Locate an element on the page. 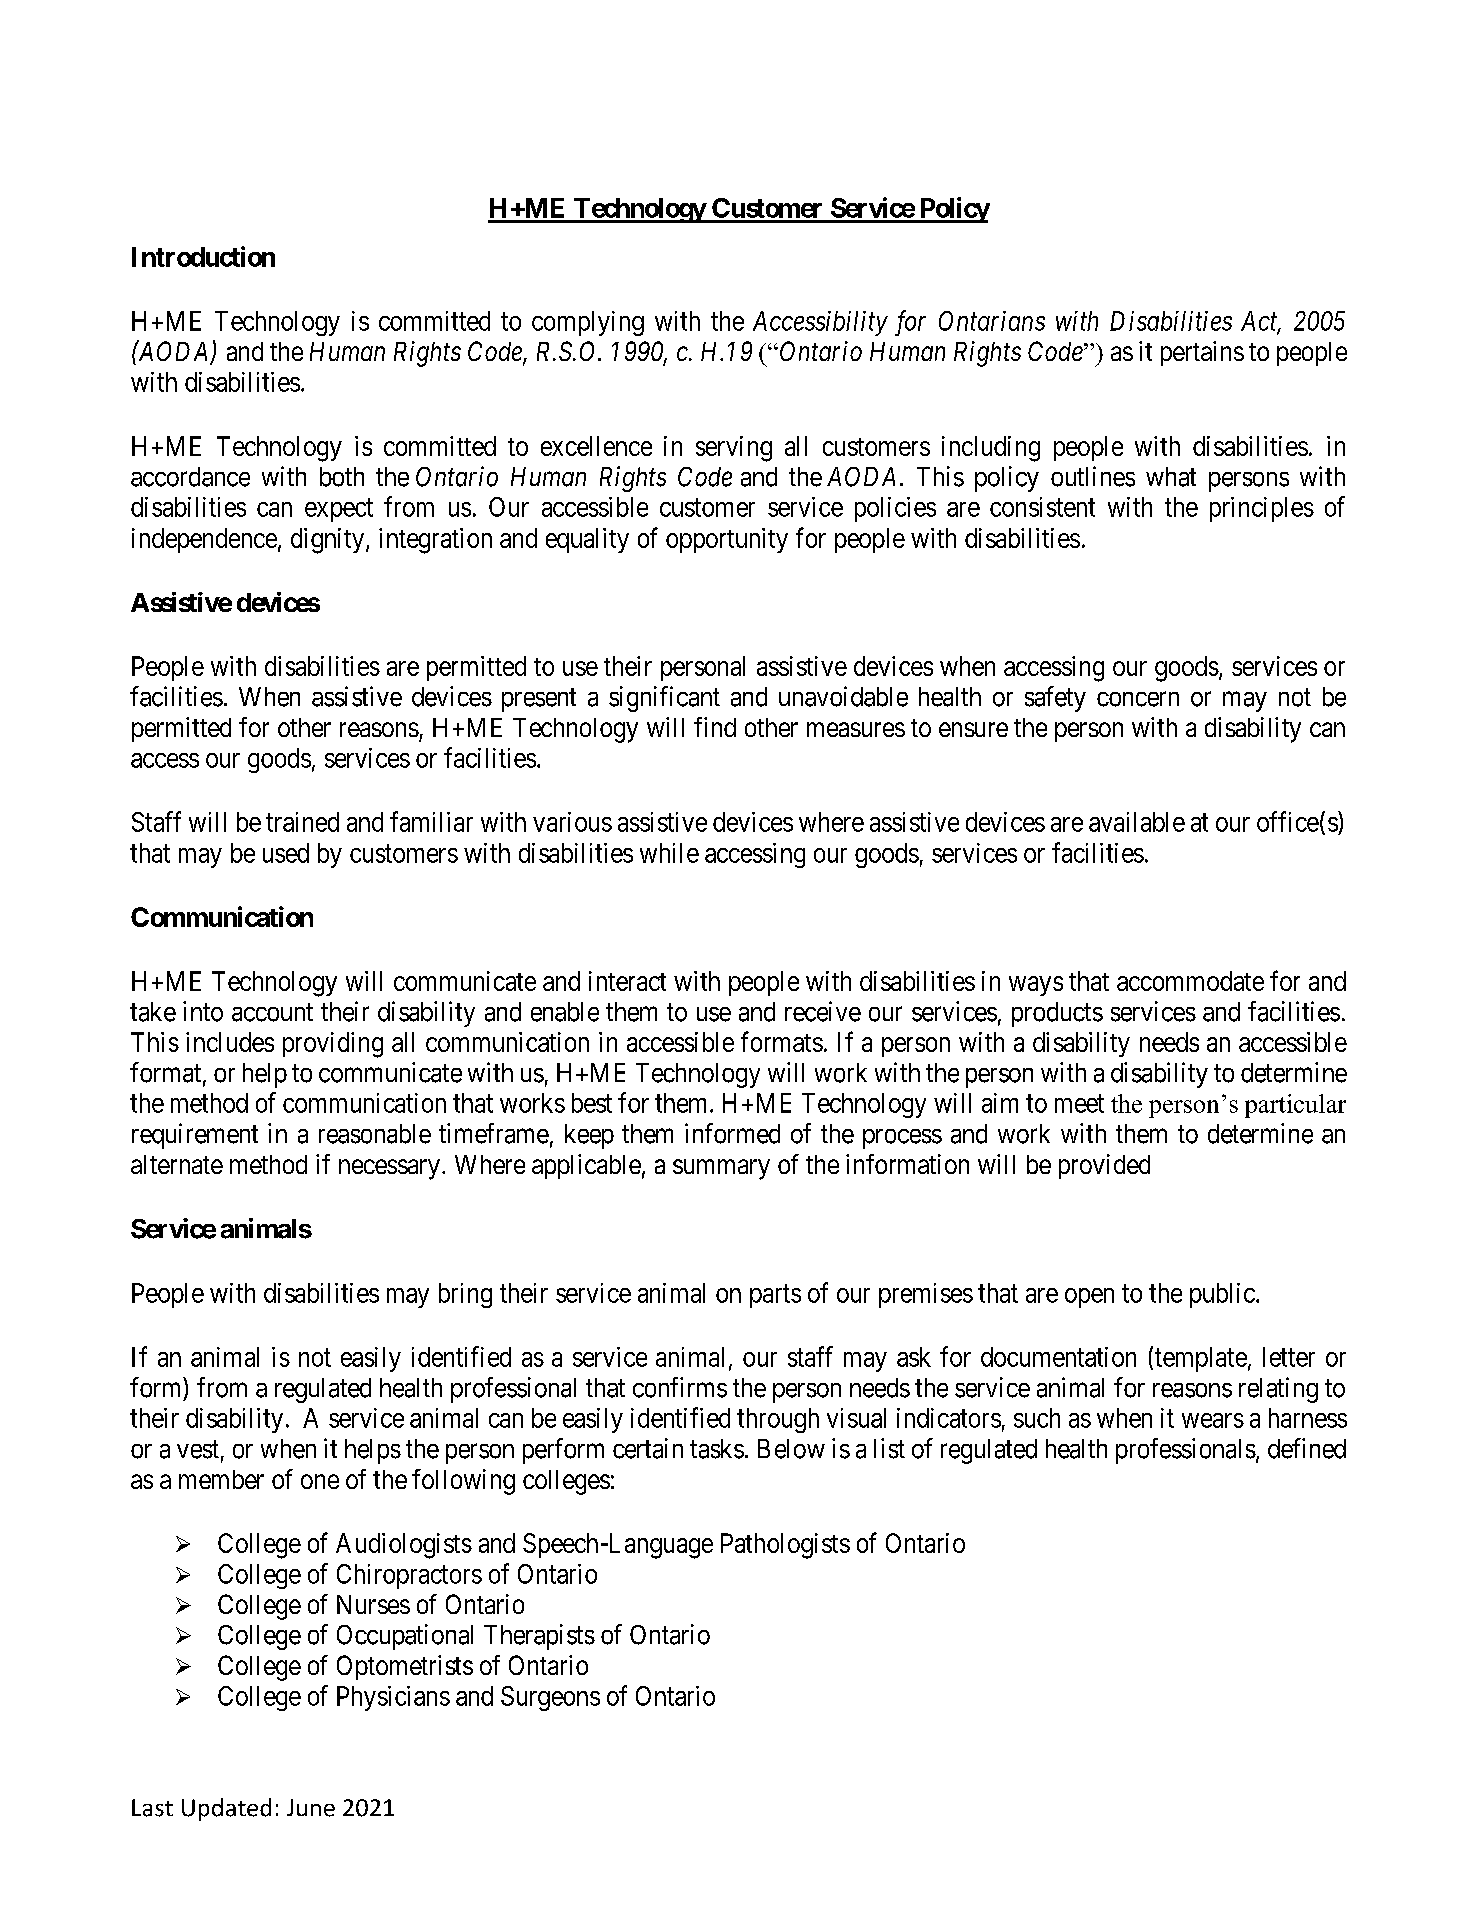 This image has height=1910, width=1476. pertains is located at coordinates (1202, 353).
